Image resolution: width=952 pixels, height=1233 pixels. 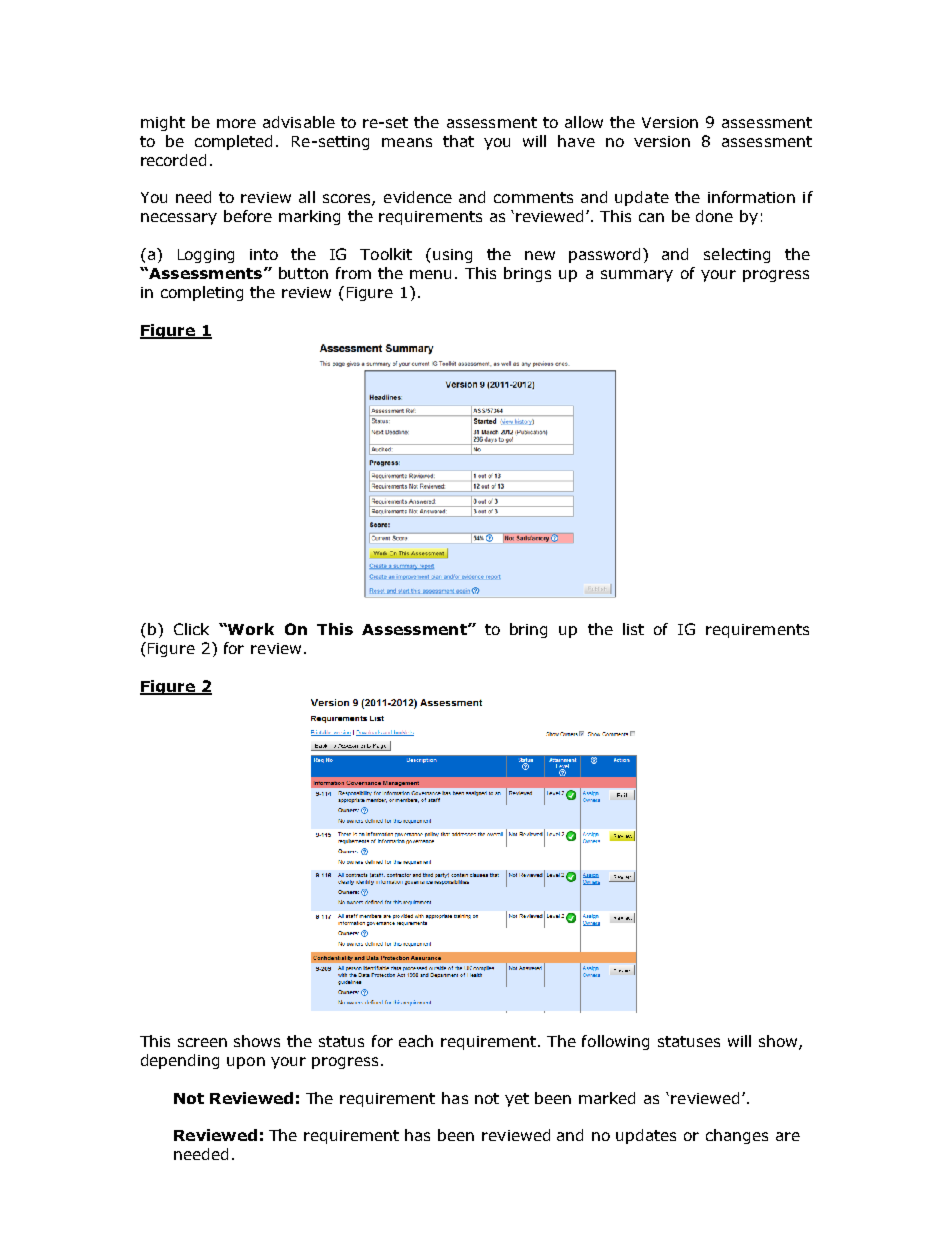 What do you see at coordinates (246, 1063) in the screenshot?
I see `upon` at bounding box center [246, 1063].
